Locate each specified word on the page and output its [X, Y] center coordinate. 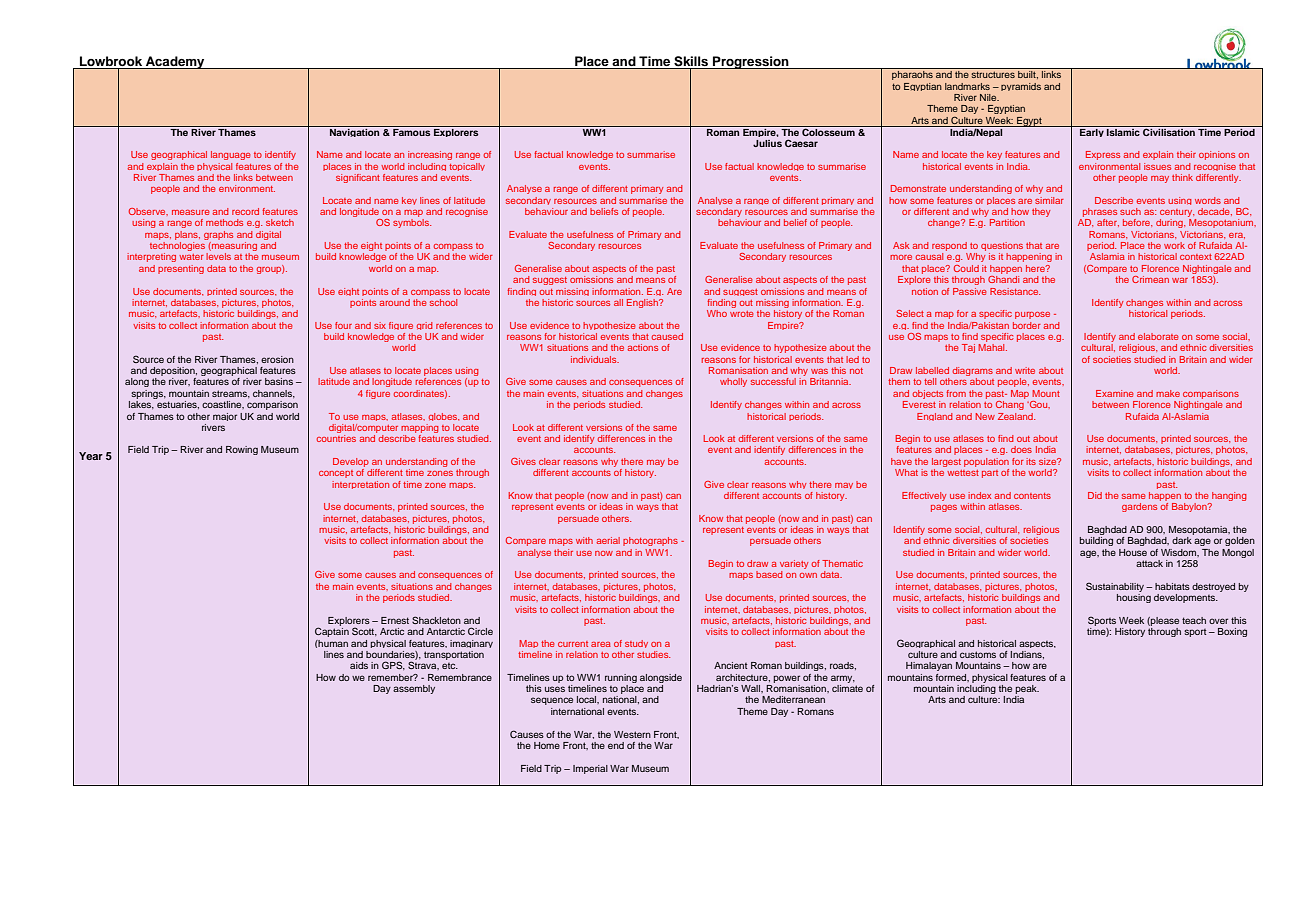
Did [1095, 495]
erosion [277, 359]
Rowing [242, 450]
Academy [175, 62]
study [636, 644]
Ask [901, 245]
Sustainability [1115, 587]
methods [224, 222]
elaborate [1158, 336]
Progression [751, 62]
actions [643, 347]
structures [993, 74]
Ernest [395, 620]
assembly [414, 689]
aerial [608, 540]
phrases [1100, 212]
